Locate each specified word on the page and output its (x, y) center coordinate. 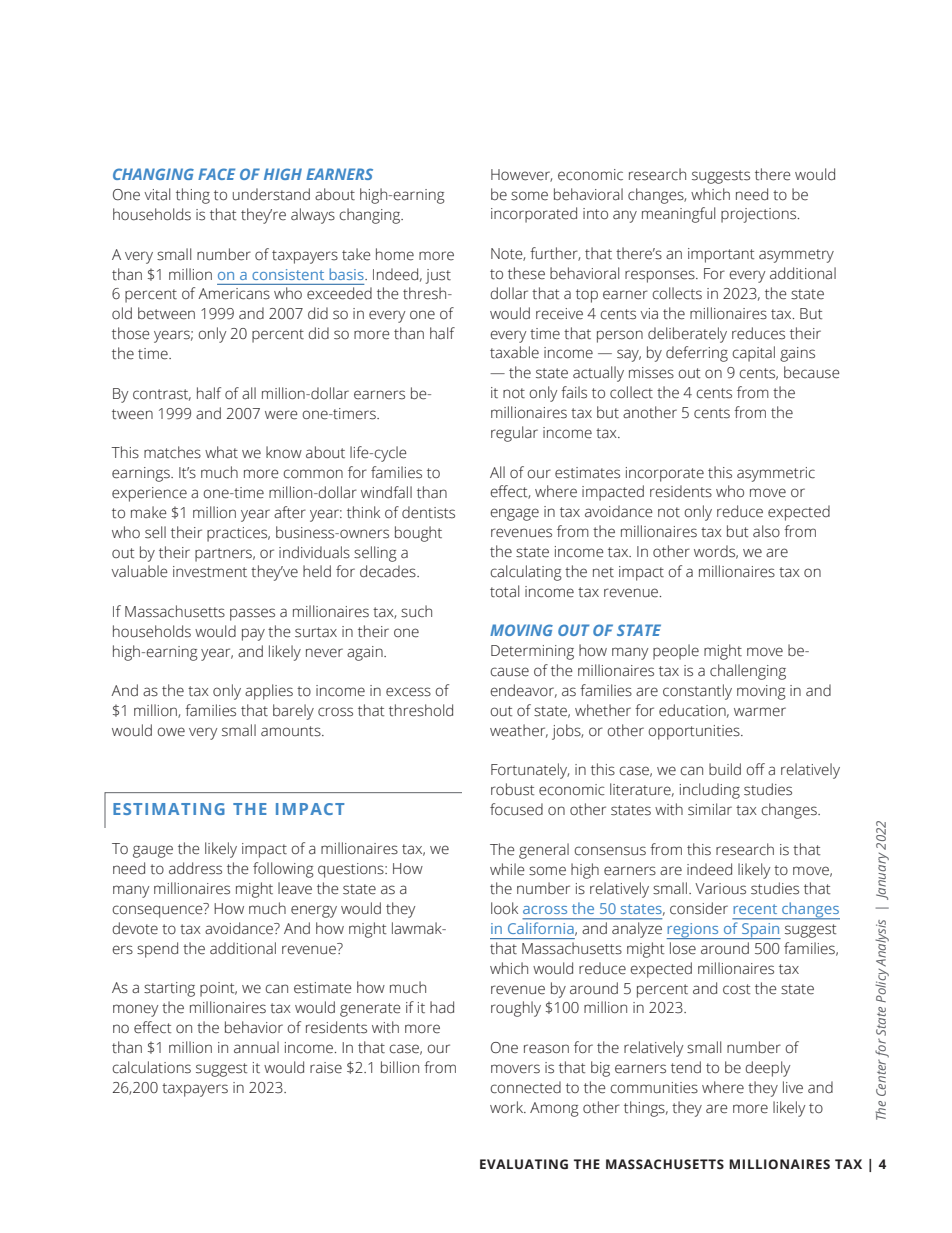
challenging (748, 672)
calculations (152, 1067)
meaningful (678, 215)
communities (654, 1088)
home (395, 254)
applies (269, 692)
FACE (216, 174)
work (508, 1107)
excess (408, 692)
